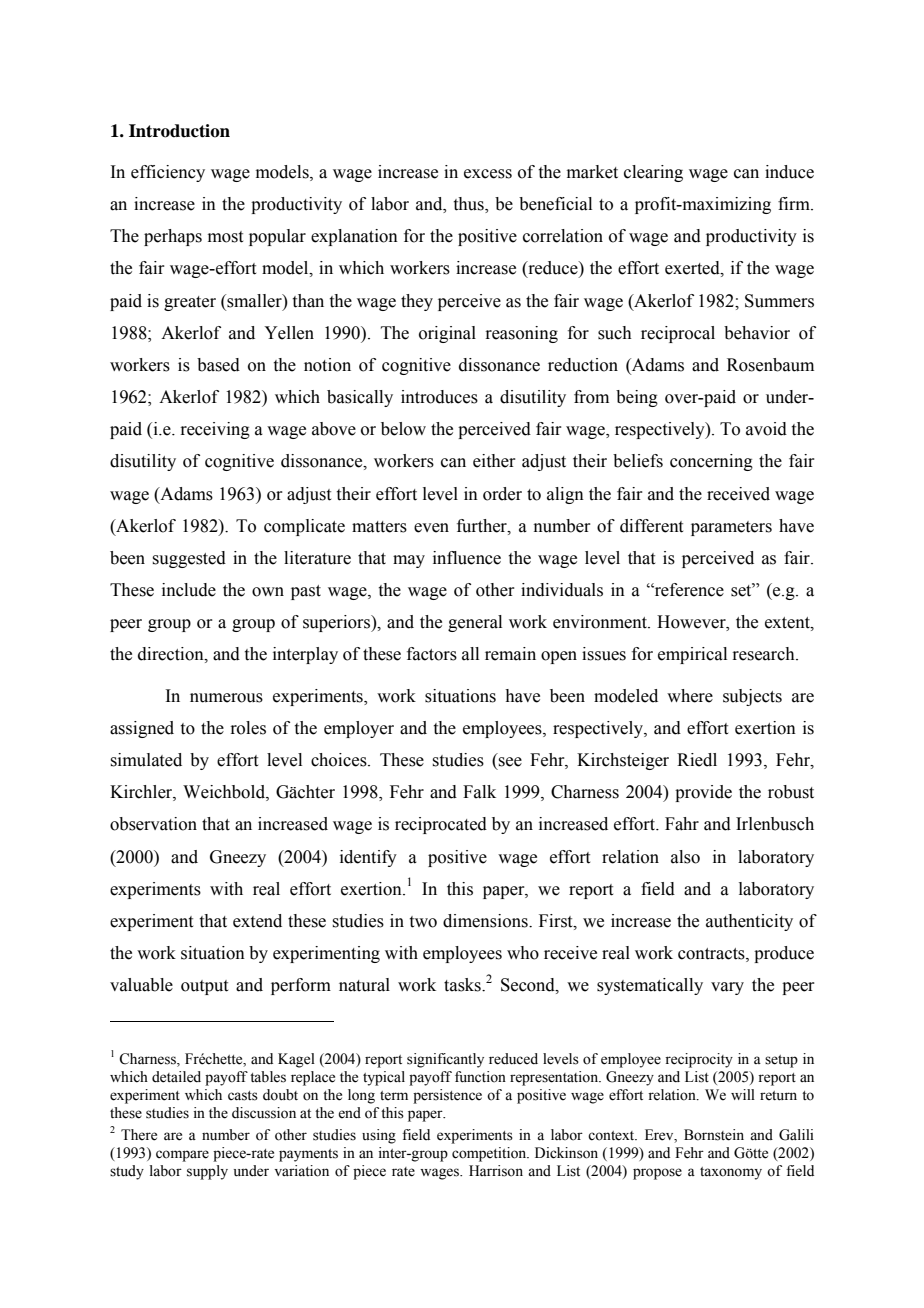 The height and width of the page is (1308, 924). I want to click on compare, so click(182, 1156).
